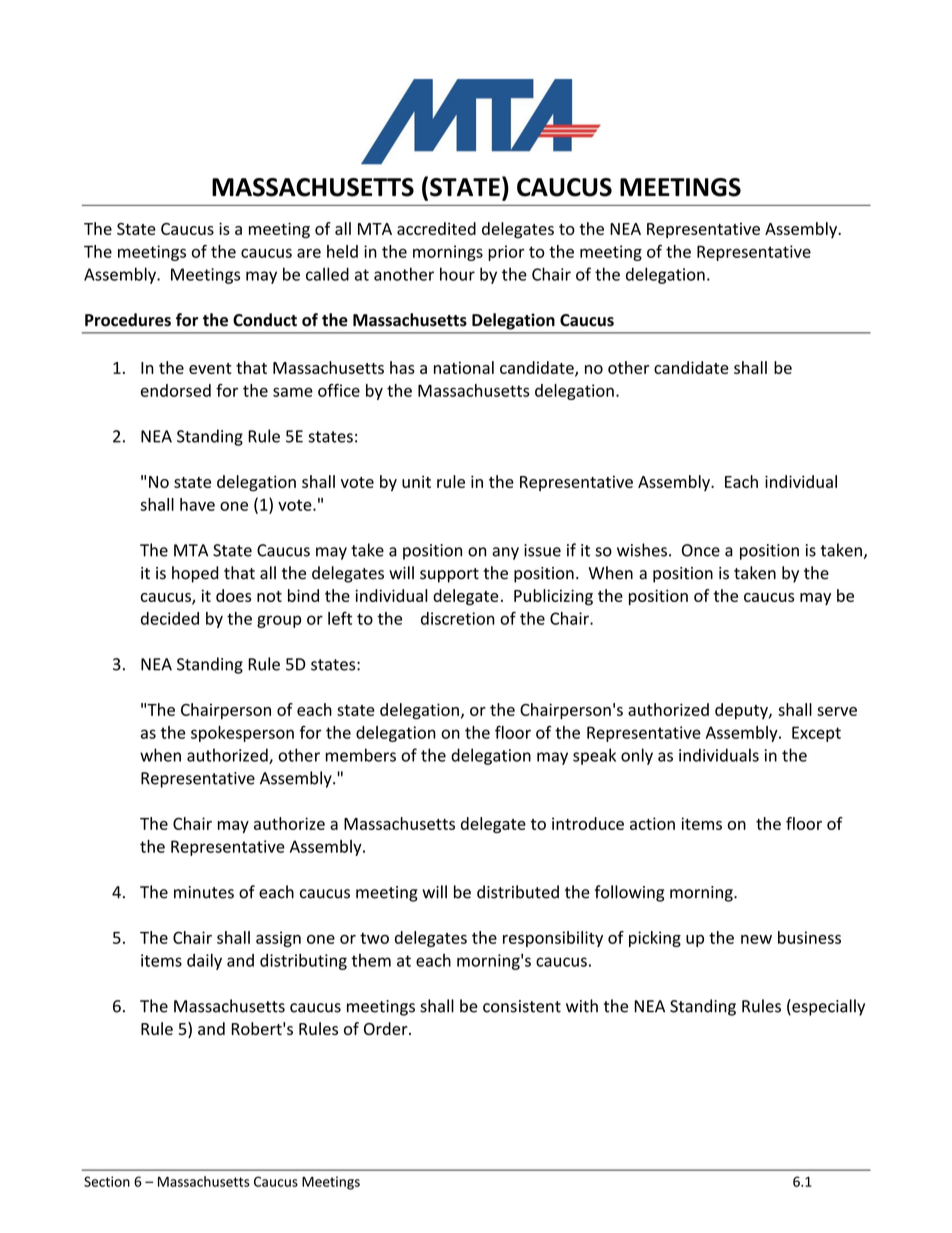  I want to click on Section, so click(107, 1181).
